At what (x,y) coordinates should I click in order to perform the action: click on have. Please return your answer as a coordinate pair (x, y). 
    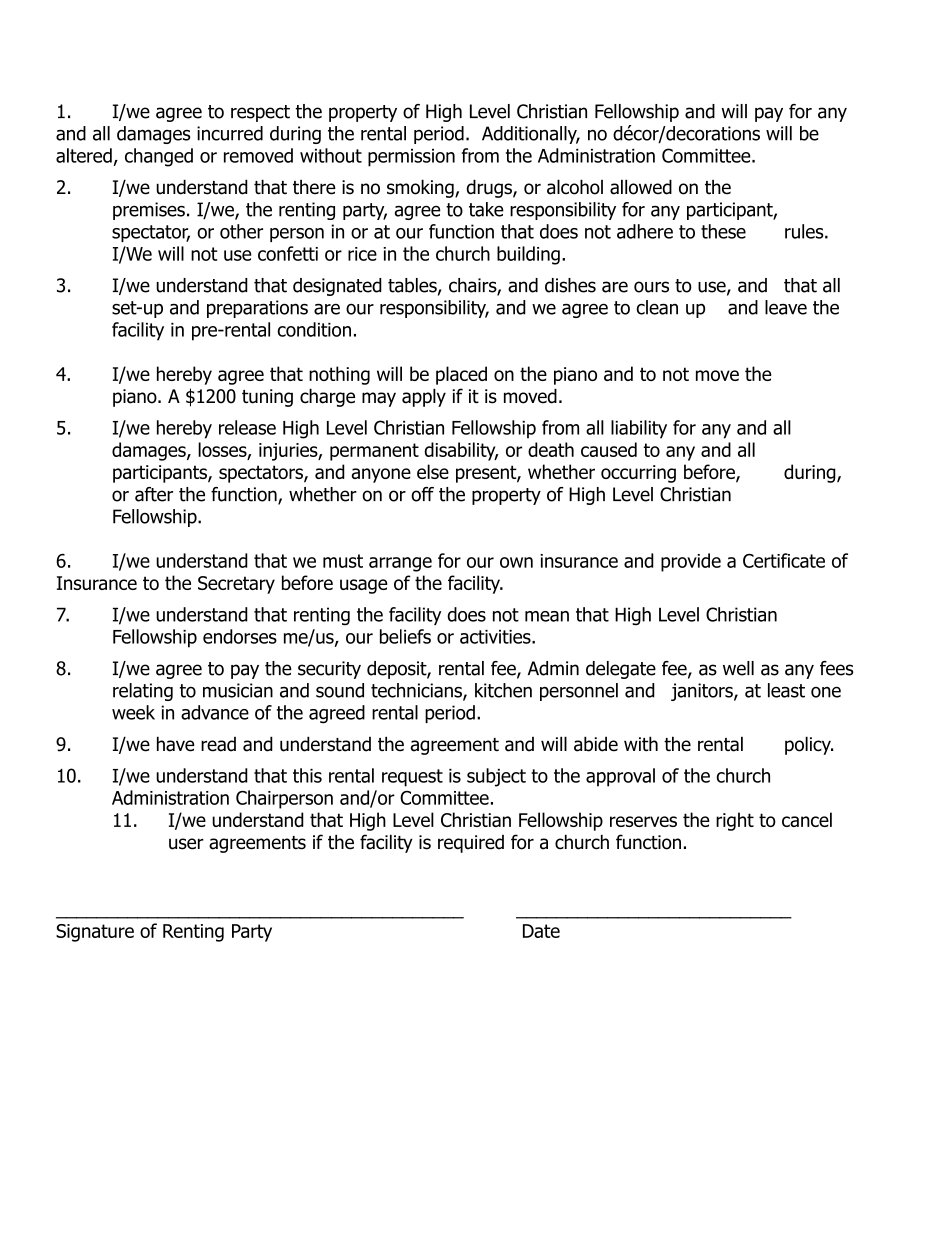
    Looking at the image, I should click on (176, 744).
